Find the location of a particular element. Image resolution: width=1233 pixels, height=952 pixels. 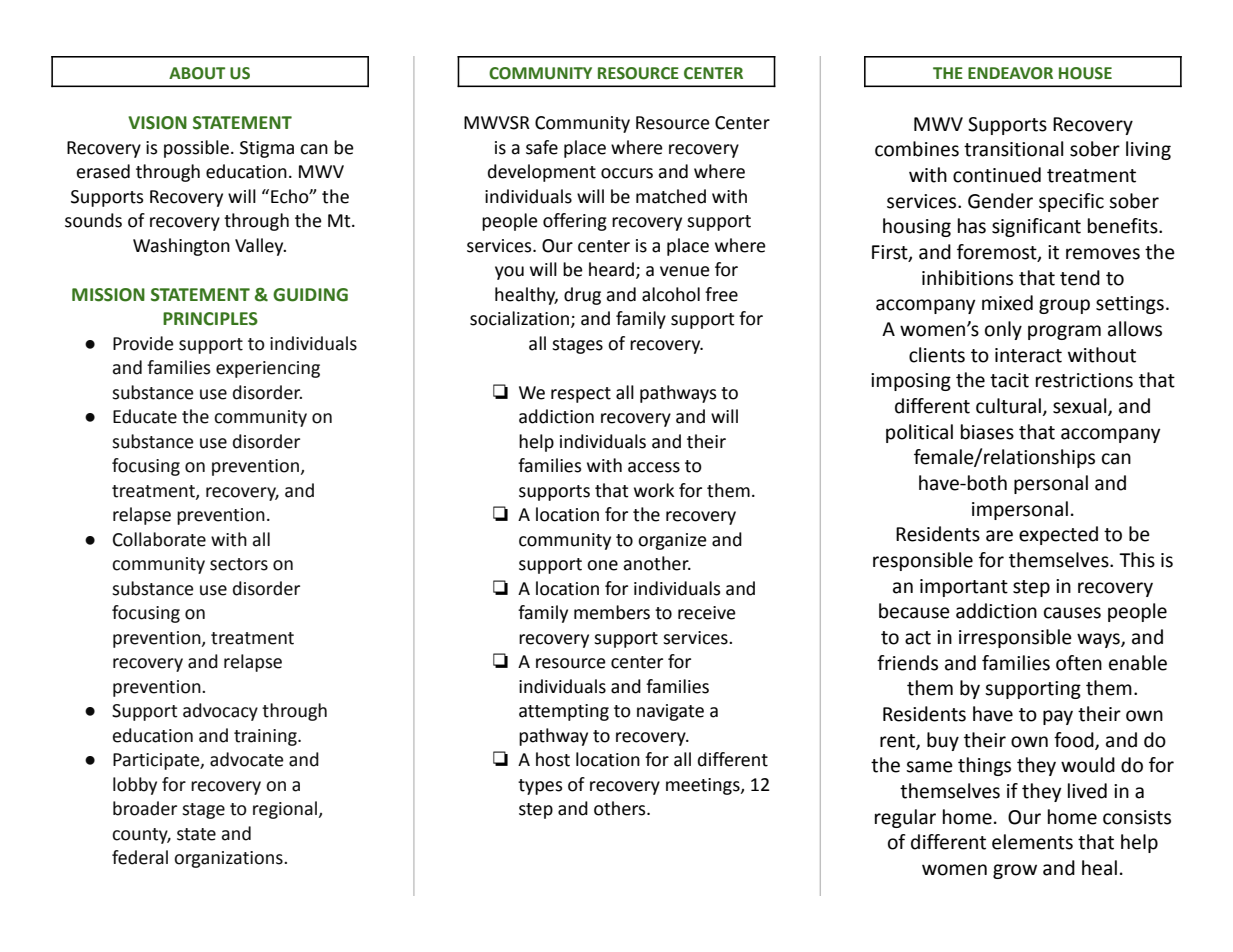

ABOUT is located at coordinates (197, 73).
